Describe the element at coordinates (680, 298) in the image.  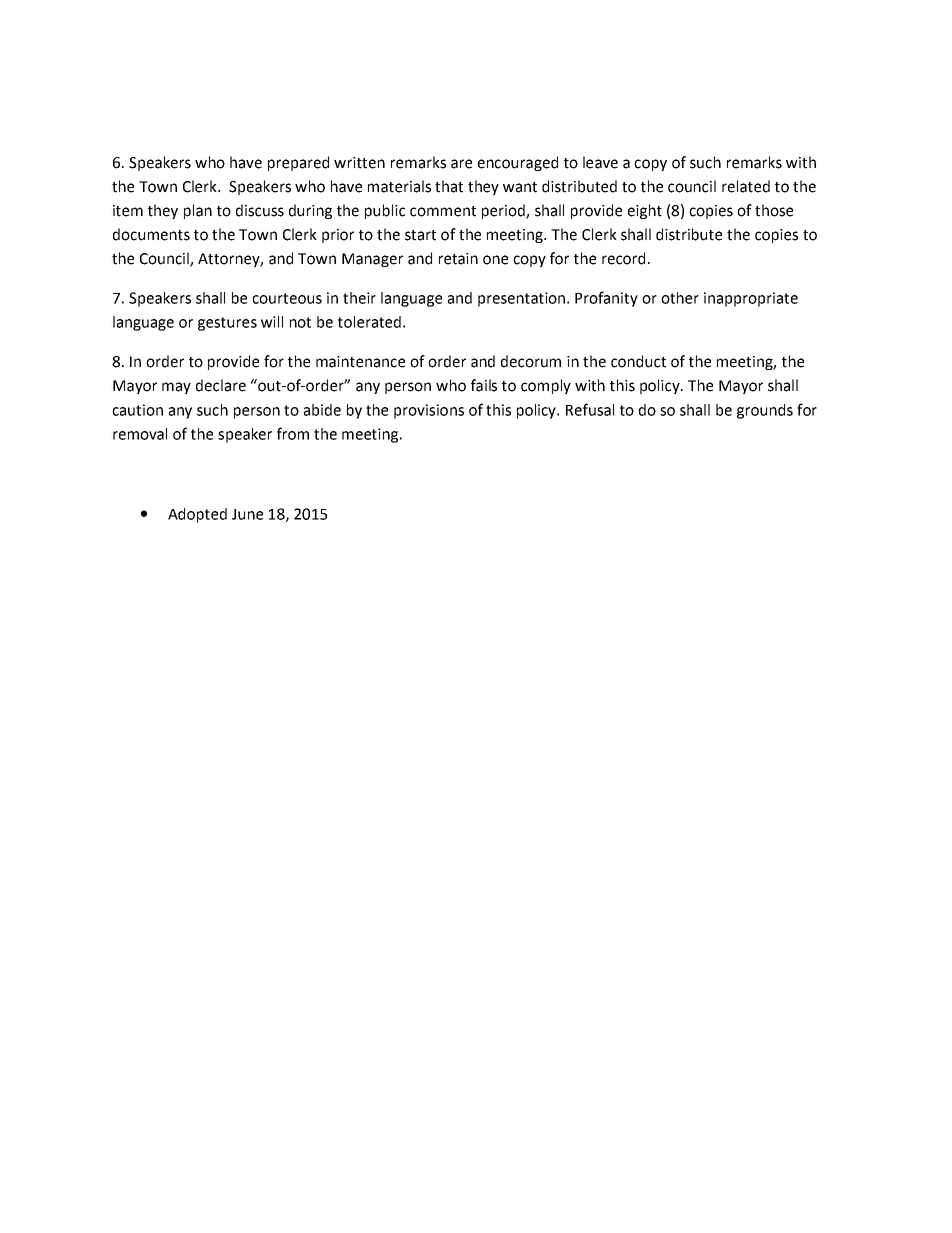
I see `other` at that location.
